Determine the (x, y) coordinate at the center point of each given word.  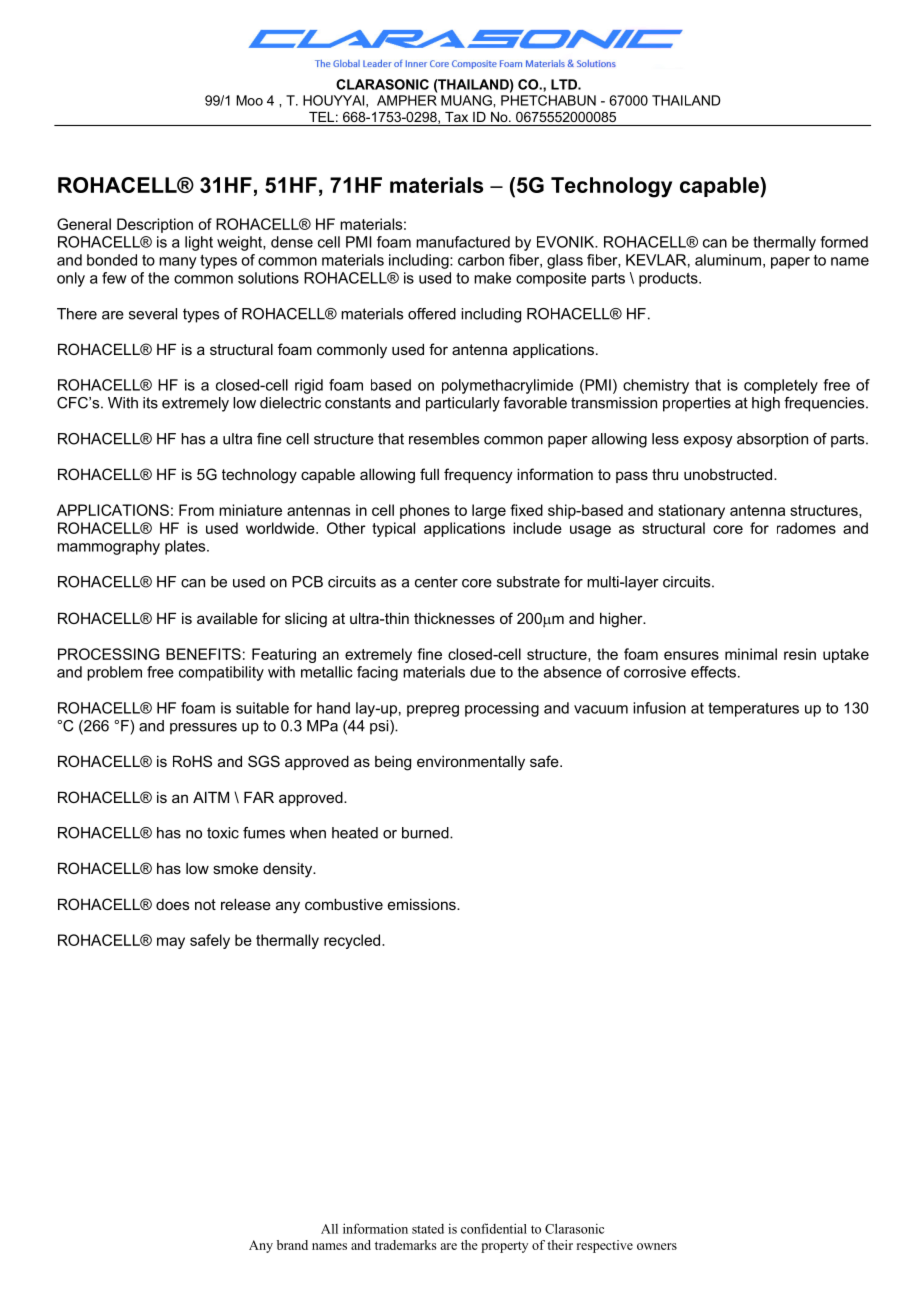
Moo (249, 100)
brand (292, 1245)
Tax (456, 117)
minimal (751, 654)
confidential (494, 1228)
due (483, 672)
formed (844, 242)
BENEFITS (203, 654)
